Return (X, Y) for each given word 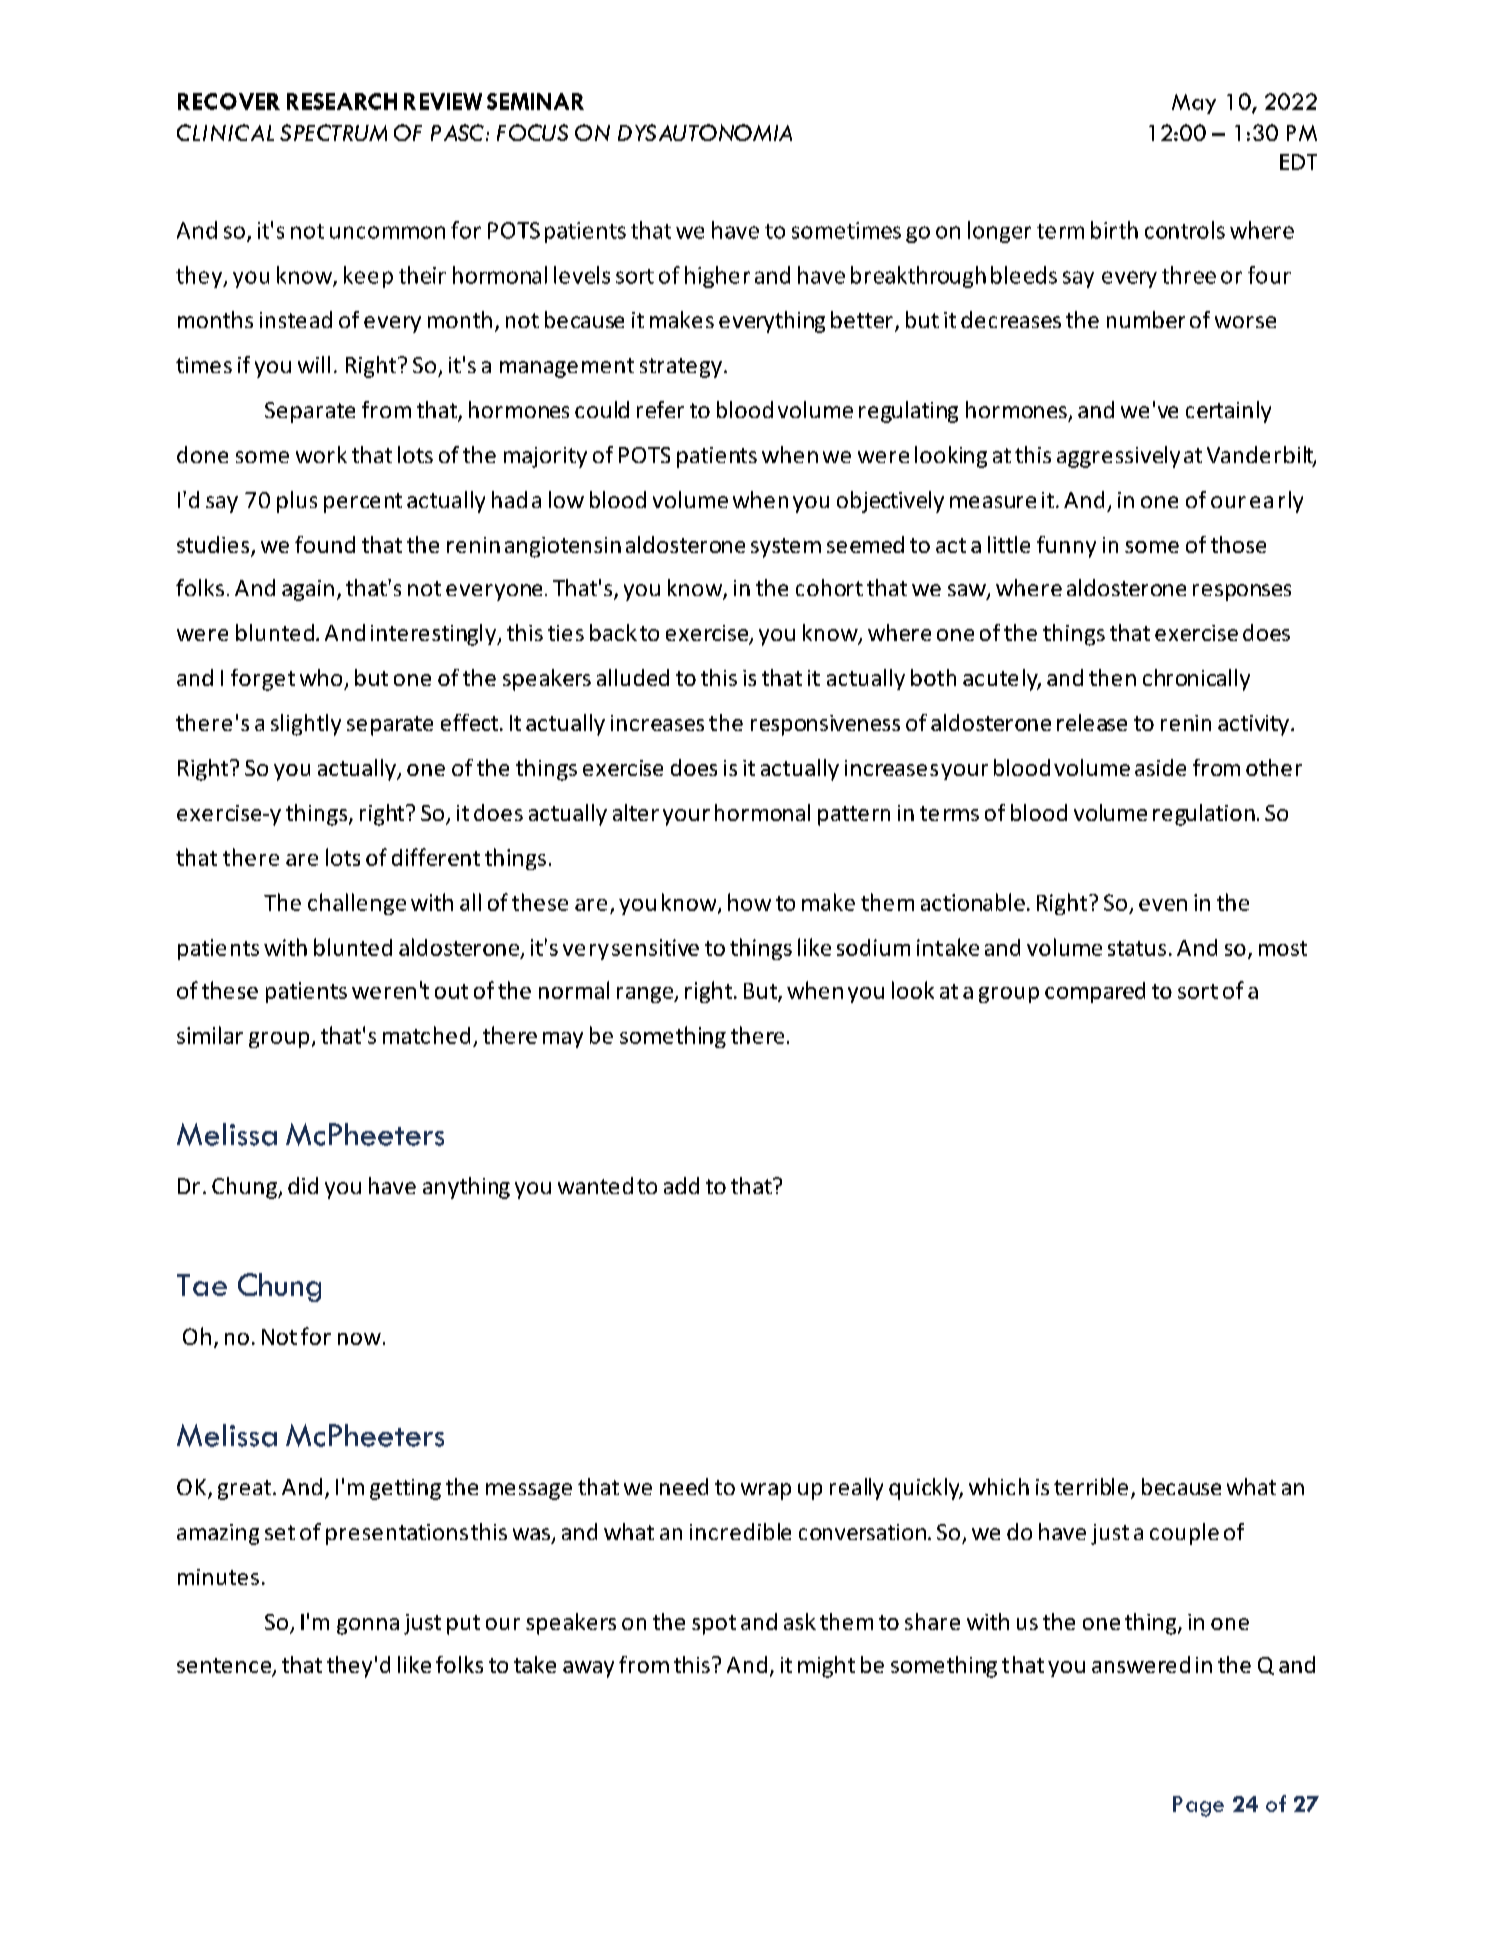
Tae (202, 1285)
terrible (1091, 1486)
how (749, 902)
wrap (766, 1491)
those (1238, 544)
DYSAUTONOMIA (705, 132)
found (325, 544)
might (826, 1667)
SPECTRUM (333, 132)
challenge (357, 904)
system (786, 548)
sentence (225, 1667)
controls (1185, 230)
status (1137, 948)
